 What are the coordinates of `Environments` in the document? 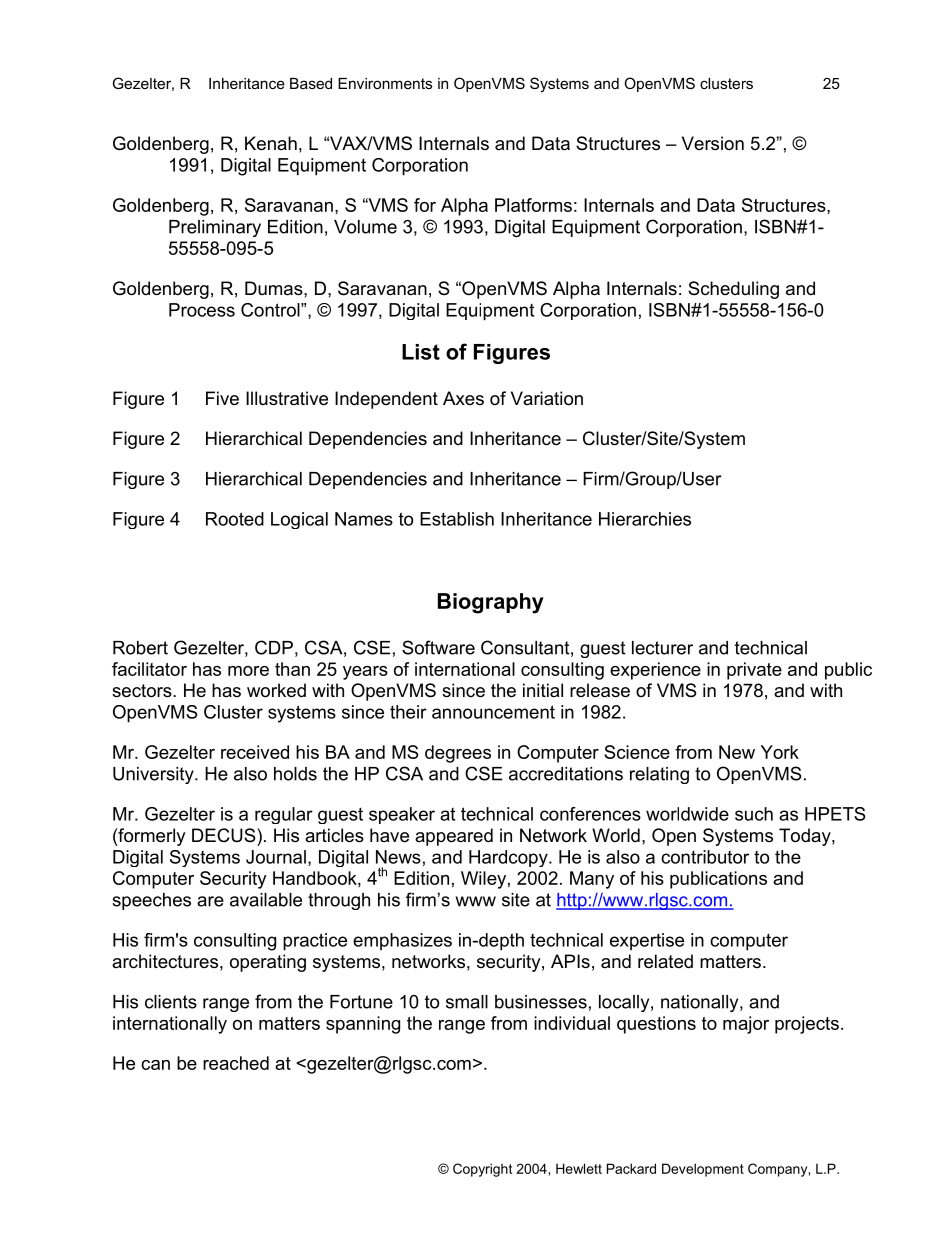 It's located at (385, 83).
